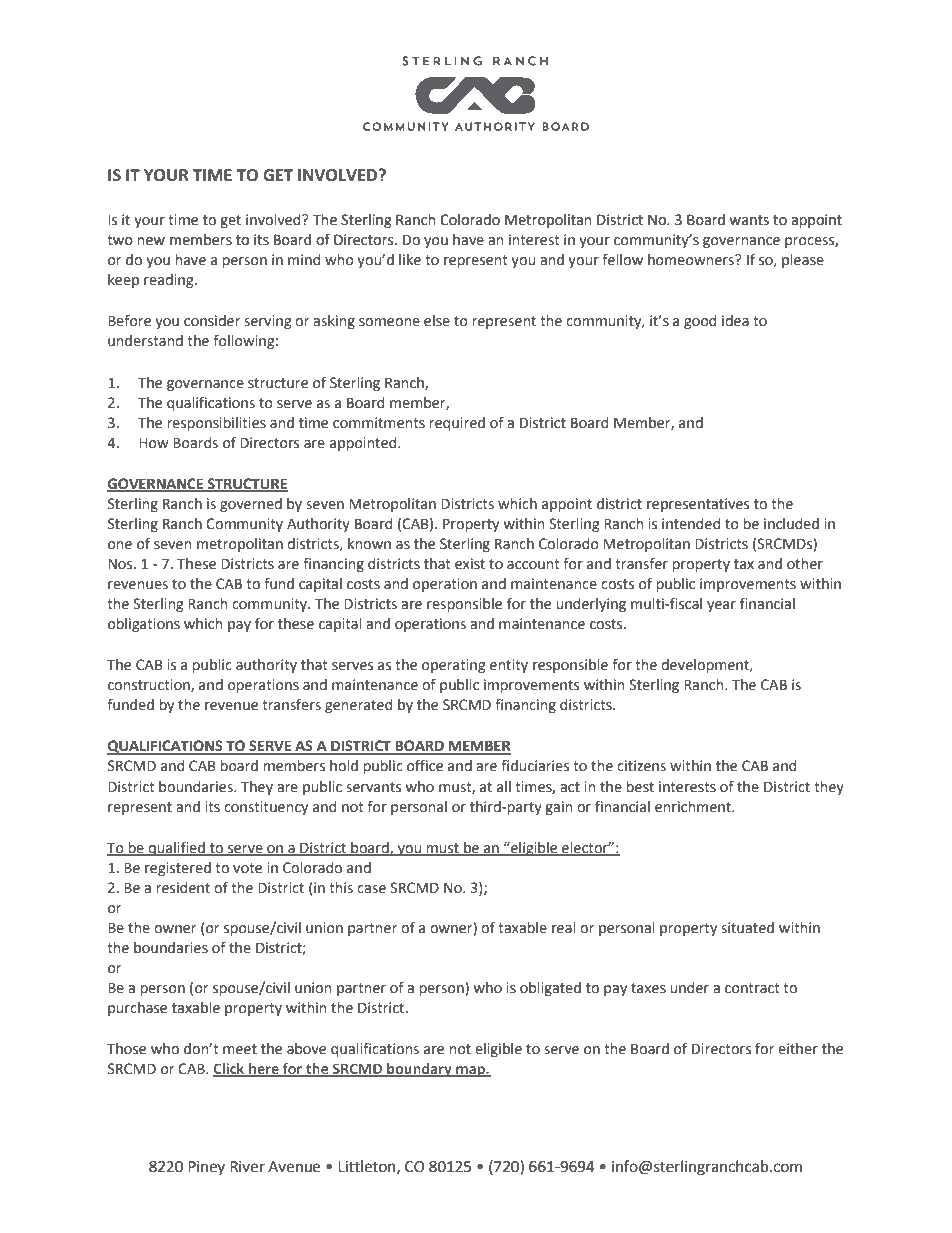  Describe the element at coordinates (144, 625) in the page. I see `obligations` at that location.
